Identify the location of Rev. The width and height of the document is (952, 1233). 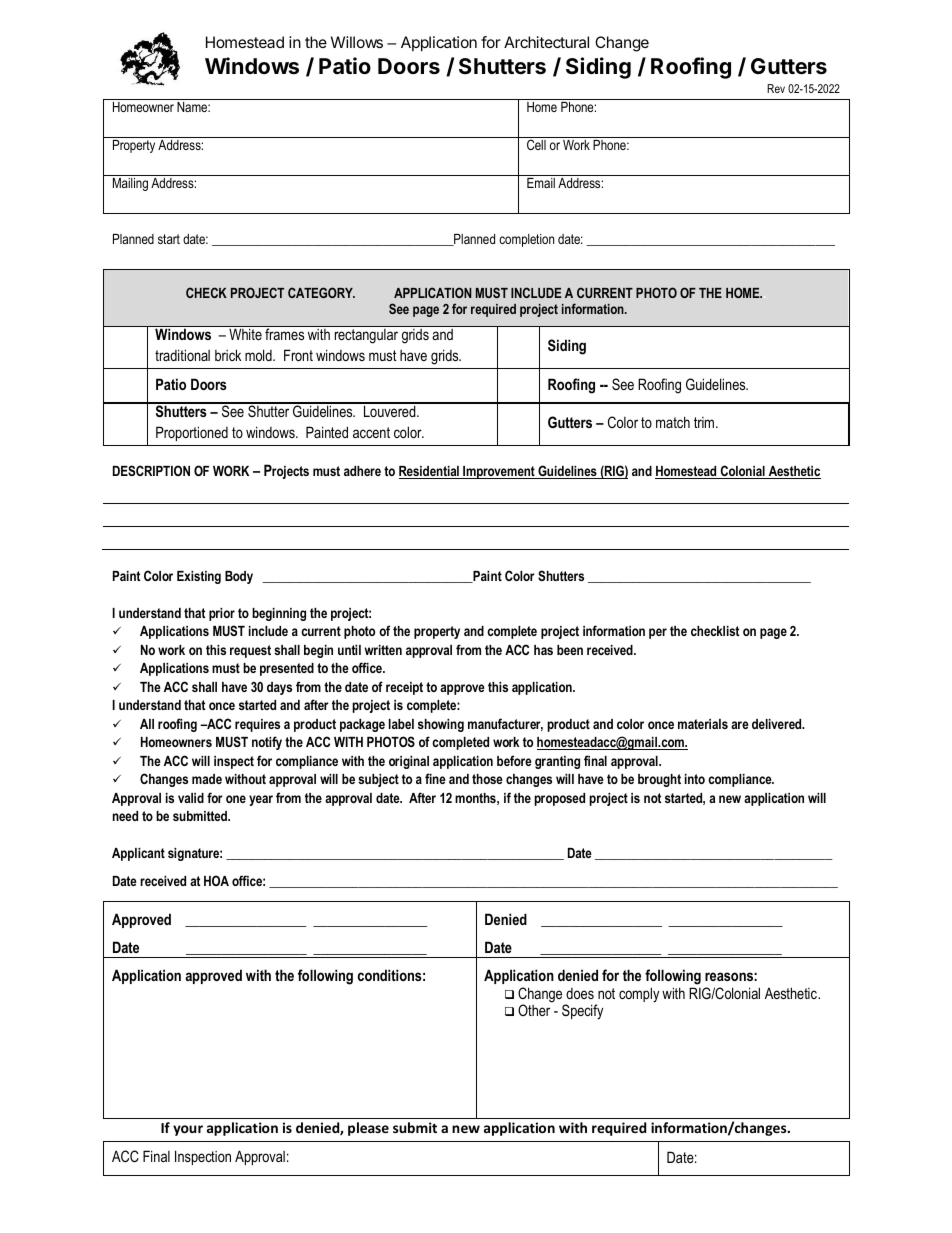
(776, 88).
